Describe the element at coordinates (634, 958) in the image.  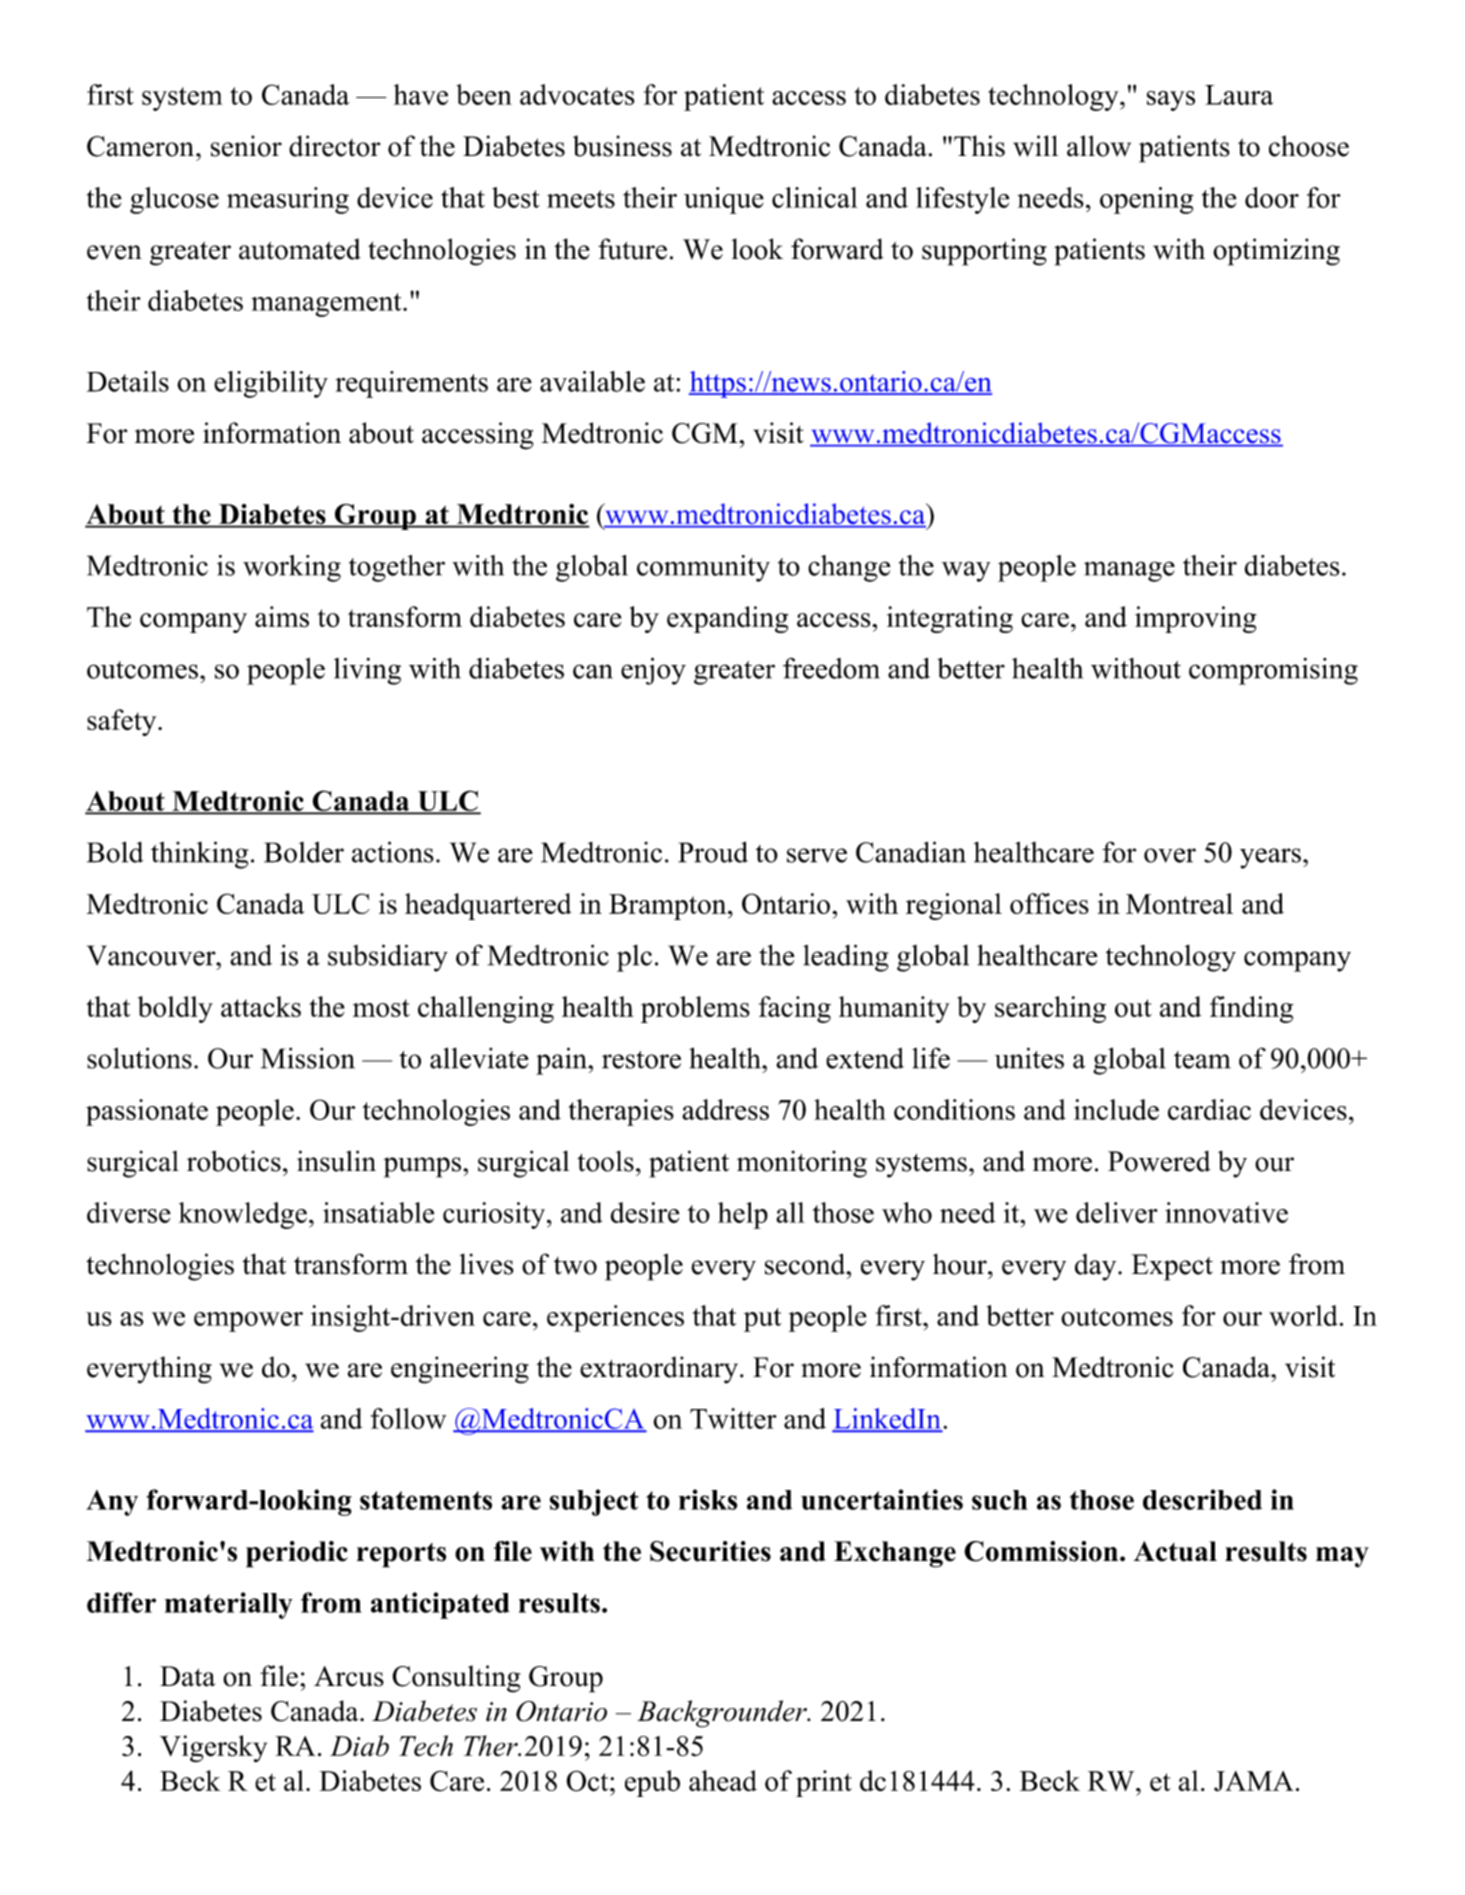
I see `plc` at that location.
